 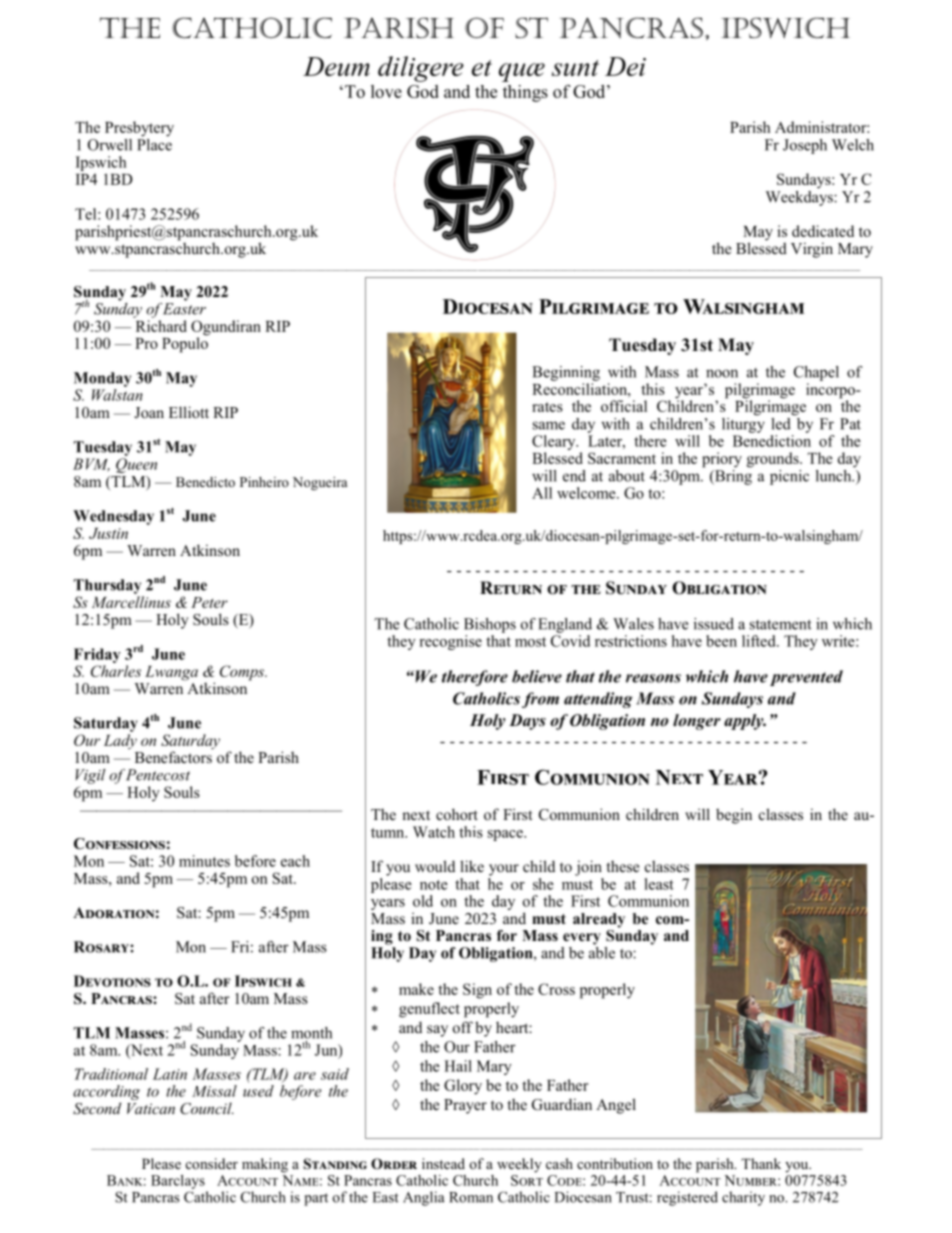 What do you see at coordinates (161, 326) in the screenshot?
I see `Richard` at bounding box center [161, 326].
